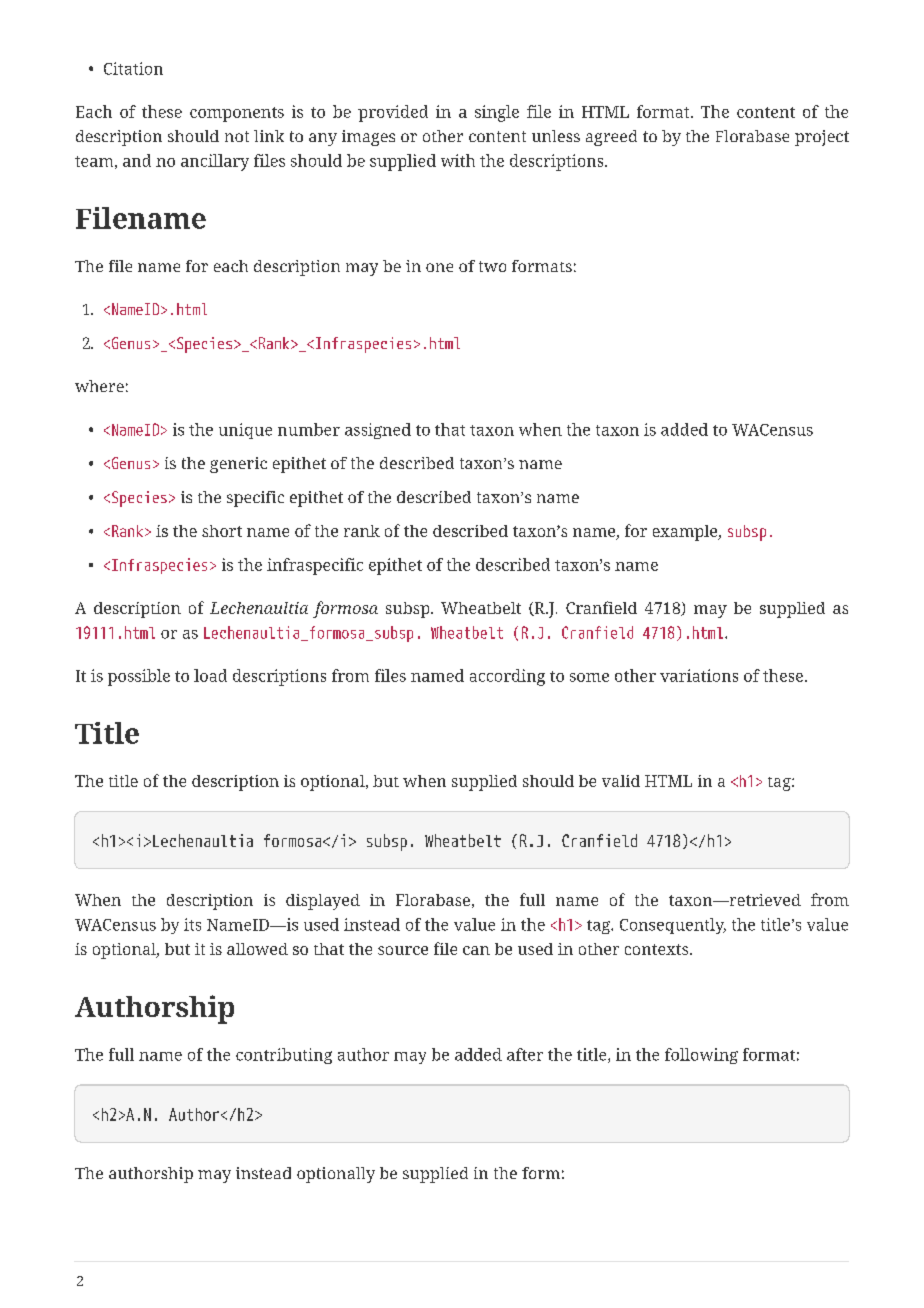 This screenshot has width=924, height=1308. Describe the element at coordinates (284, 1056) in the screenshot. I see `contributing` at that location.
